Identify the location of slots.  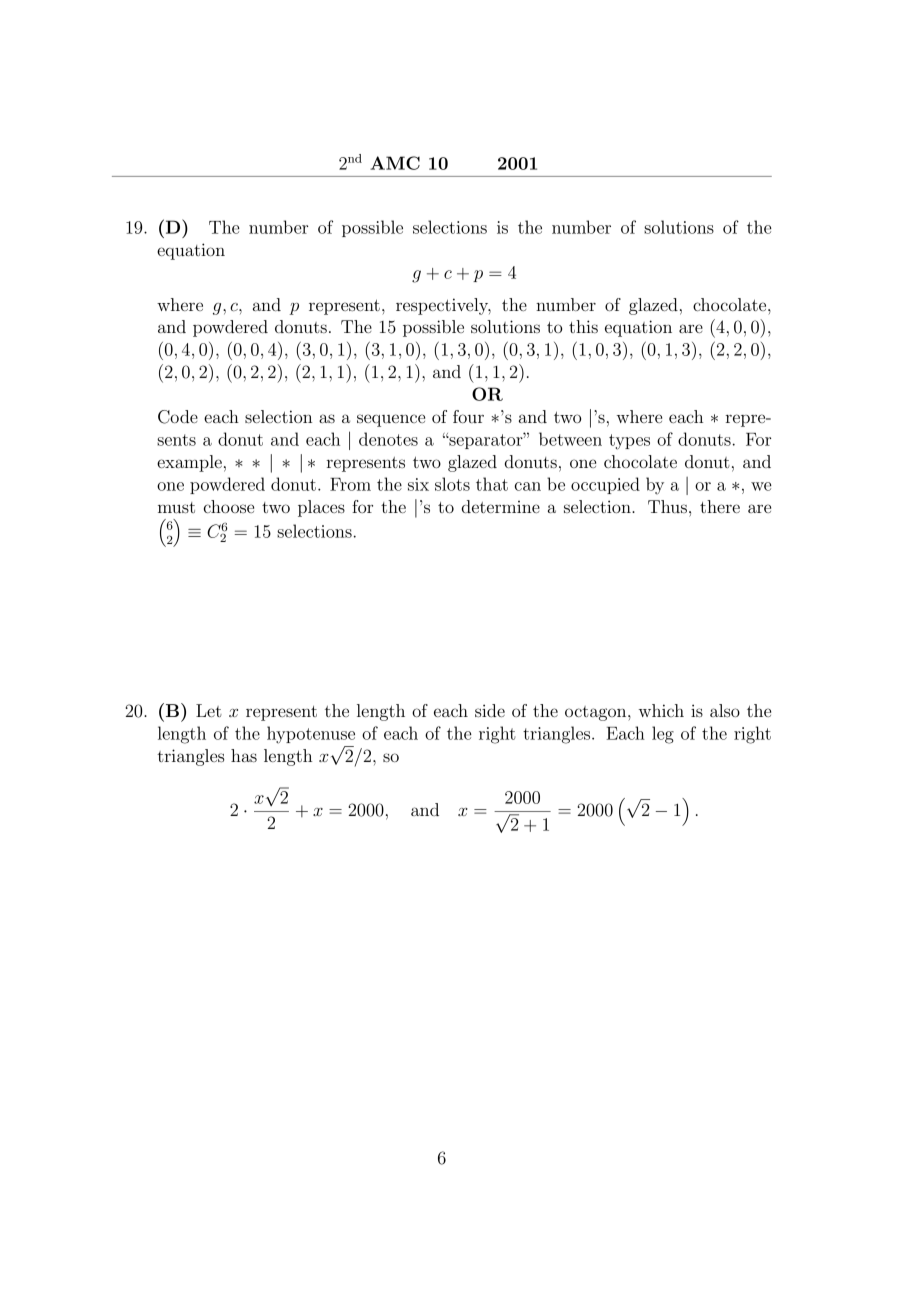
(452, 484).
